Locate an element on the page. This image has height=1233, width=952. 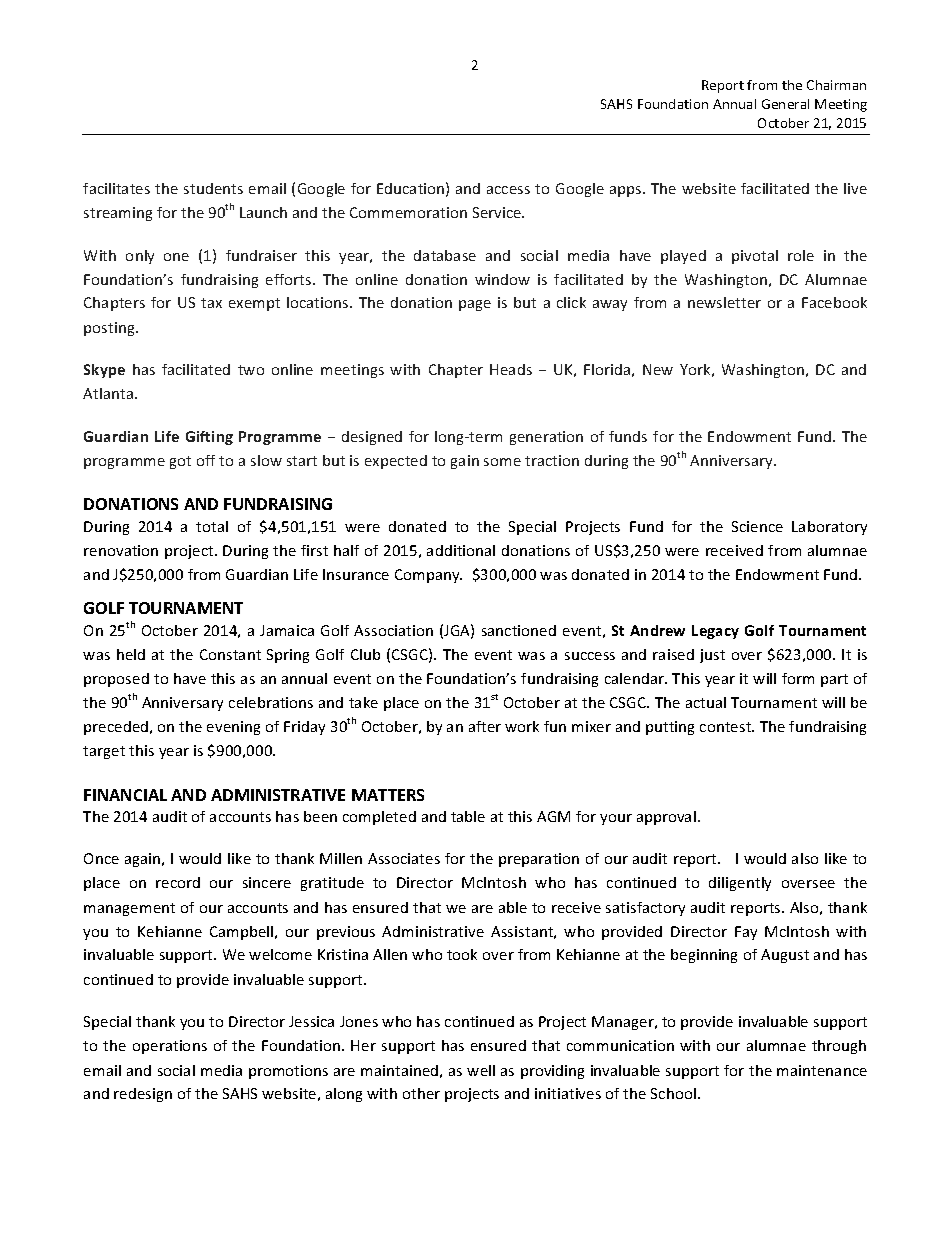
General is located at coordinates (785, 104).
